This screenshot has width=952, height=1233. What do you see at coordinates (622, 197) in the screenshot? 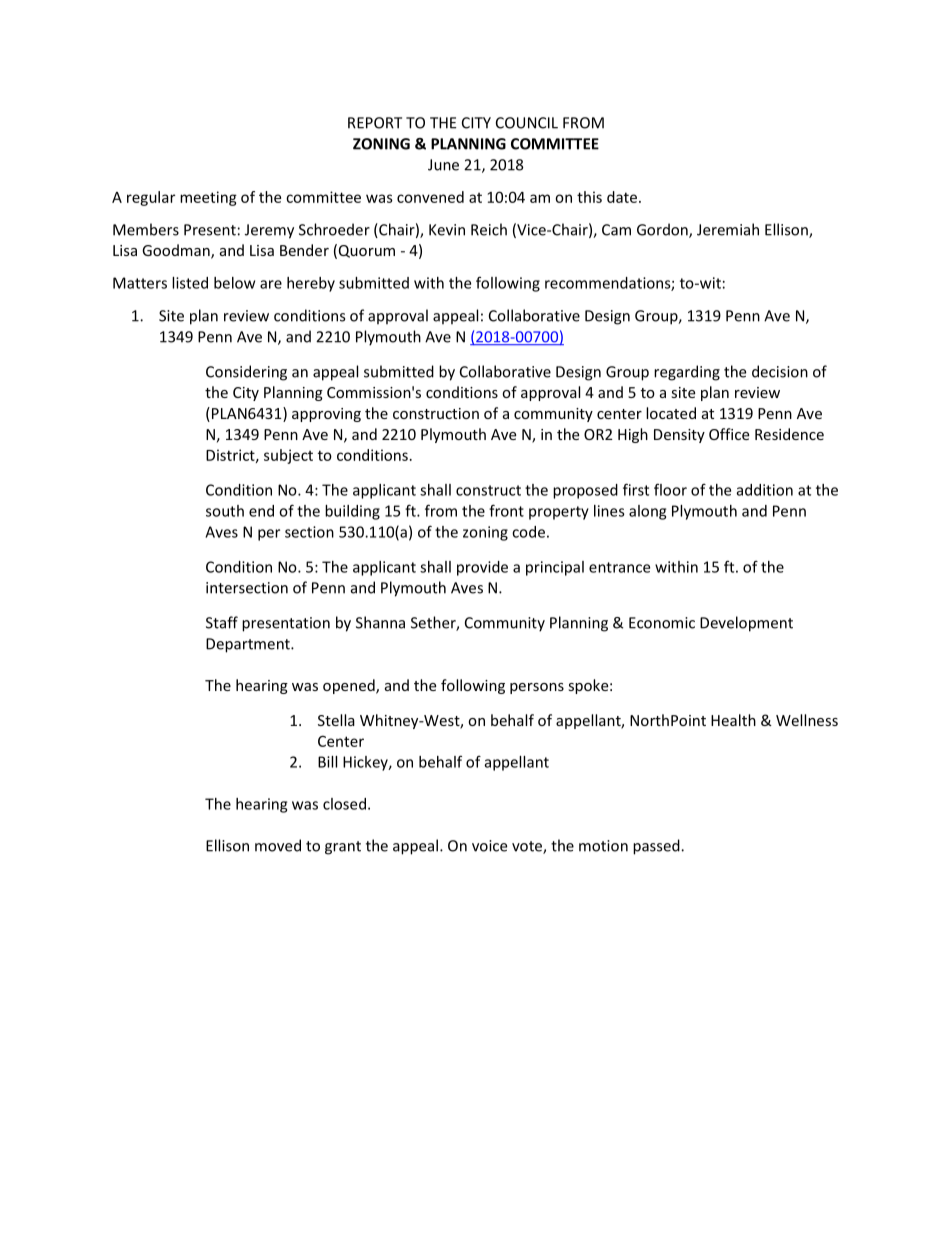
I see `date` at bounding box center [622, 197].
